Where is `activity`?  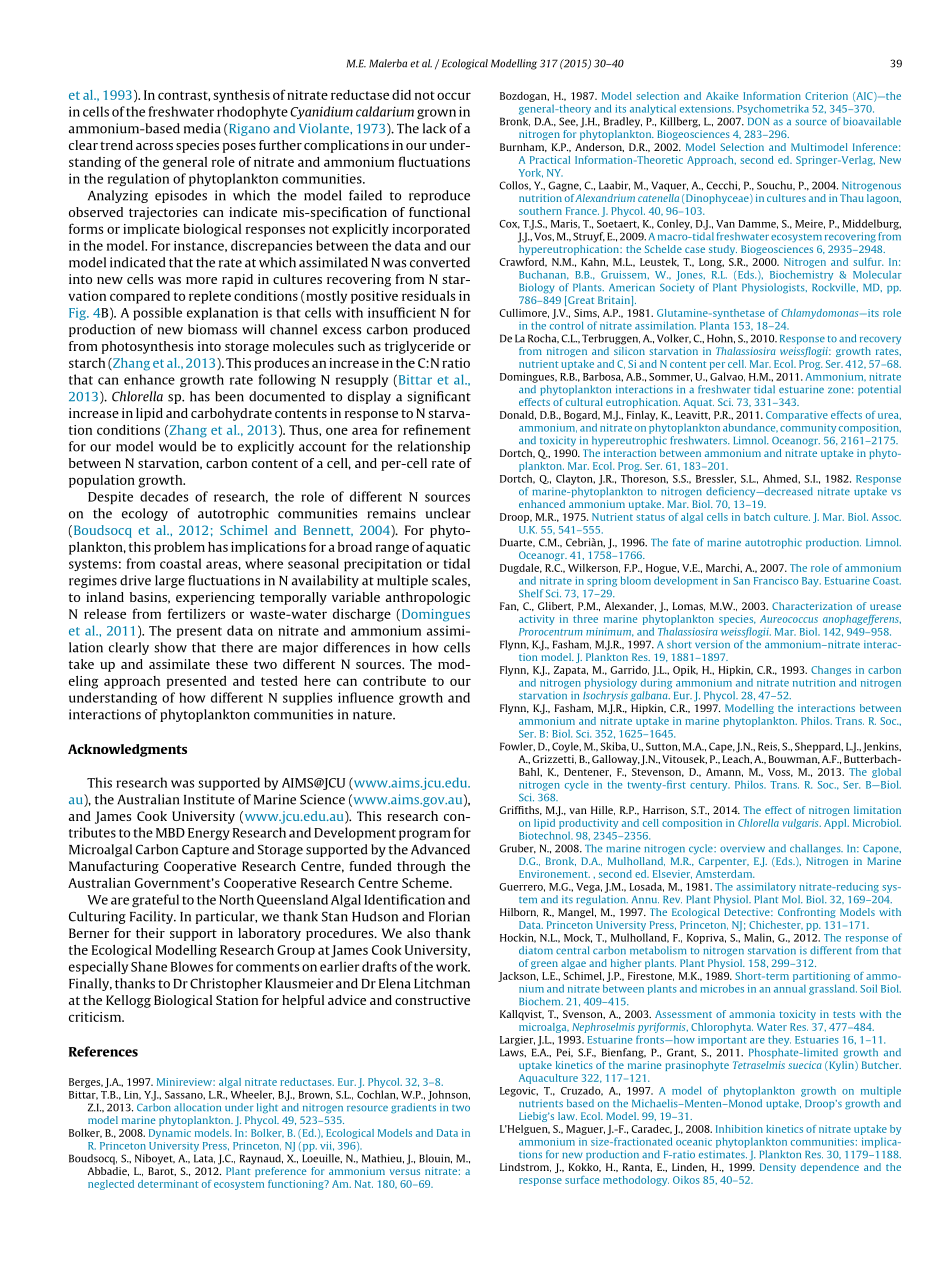 activity is located at coordinates (537, 620).
